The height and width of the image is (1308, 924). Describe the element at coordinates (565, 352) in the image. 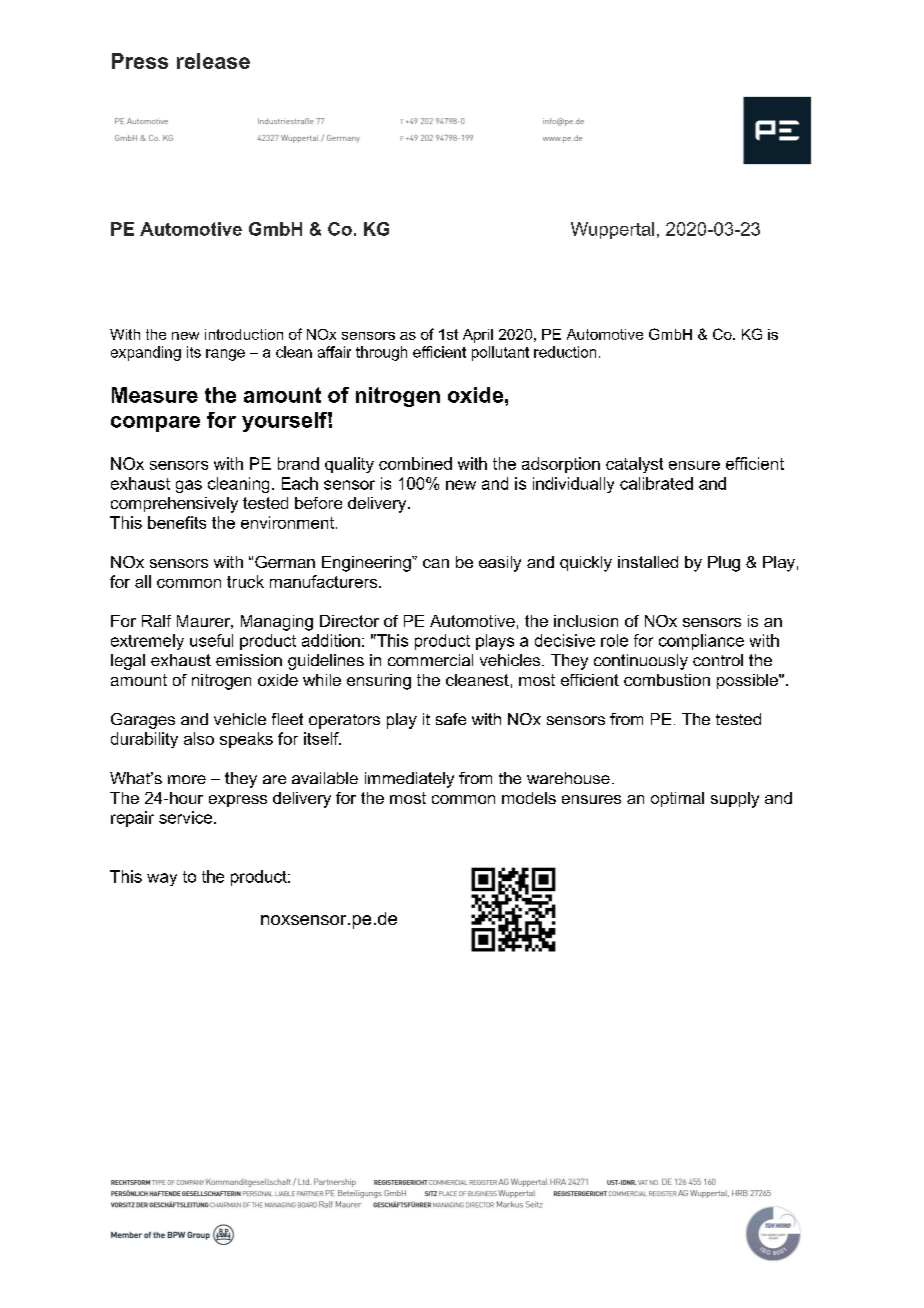

I see `reduction` at that location.
